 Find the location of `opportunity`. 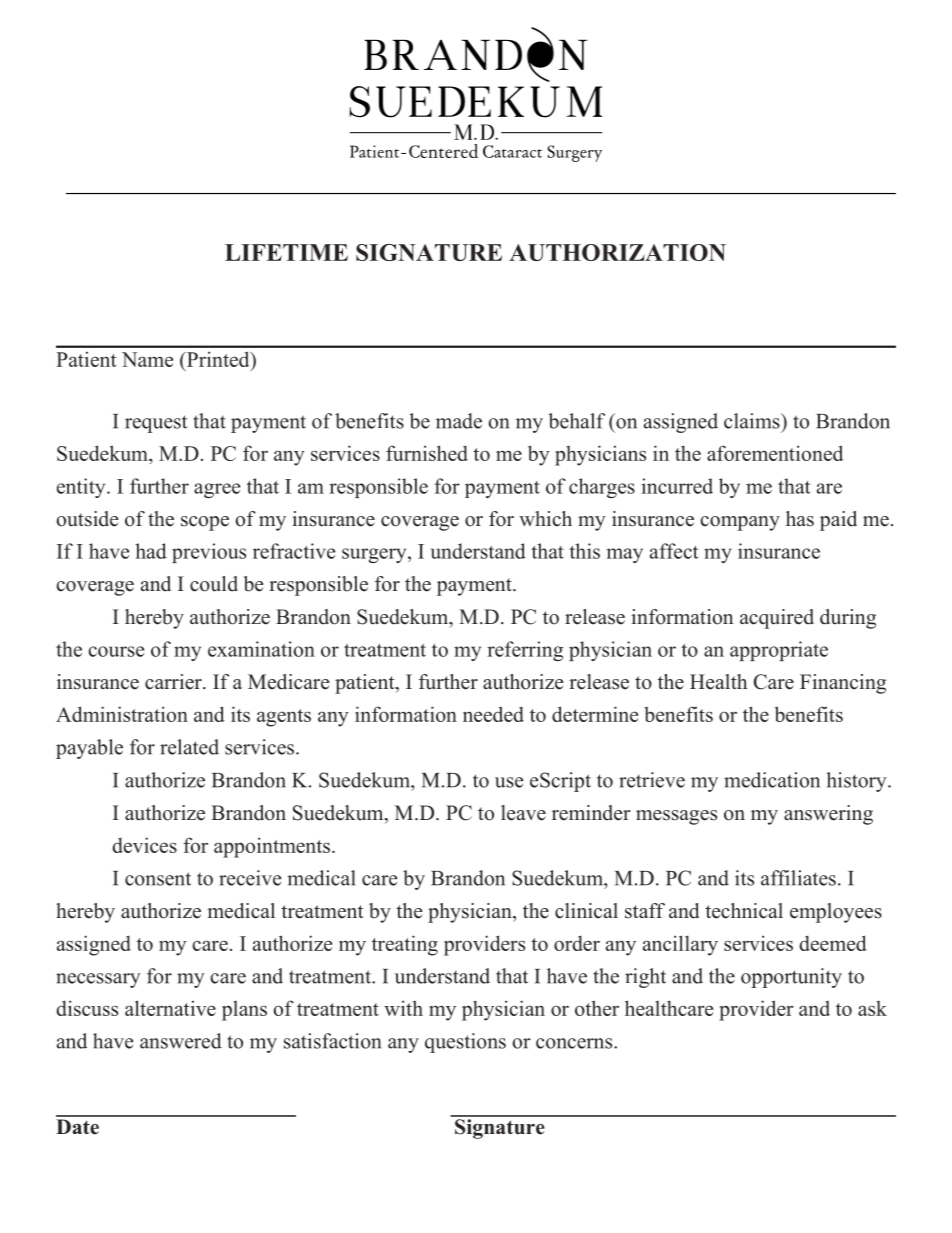

opportunity is located at coordinates (791, 978).
